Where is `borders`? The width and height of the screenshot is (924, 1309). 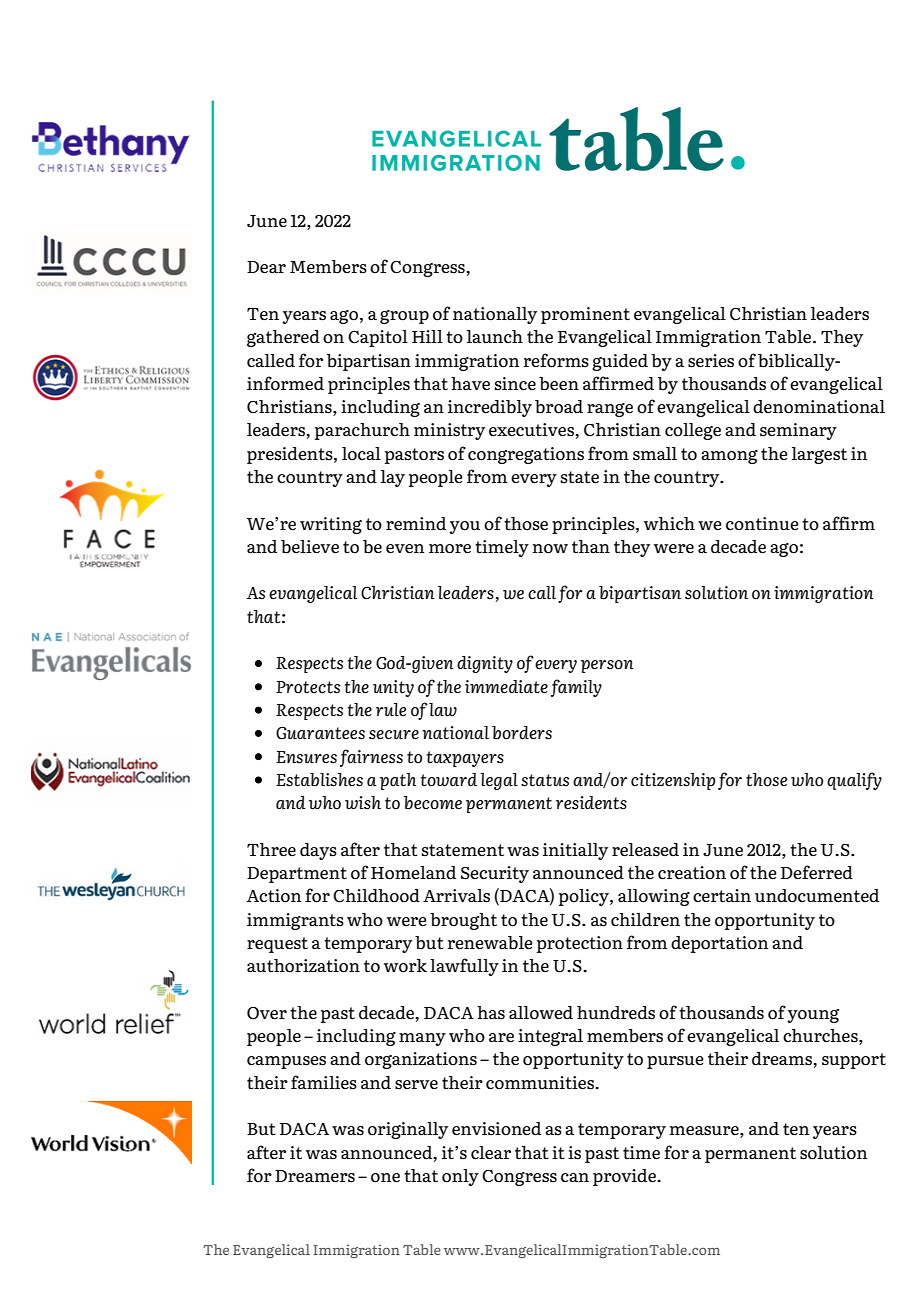 borders is located at coordinates (522, 733).
